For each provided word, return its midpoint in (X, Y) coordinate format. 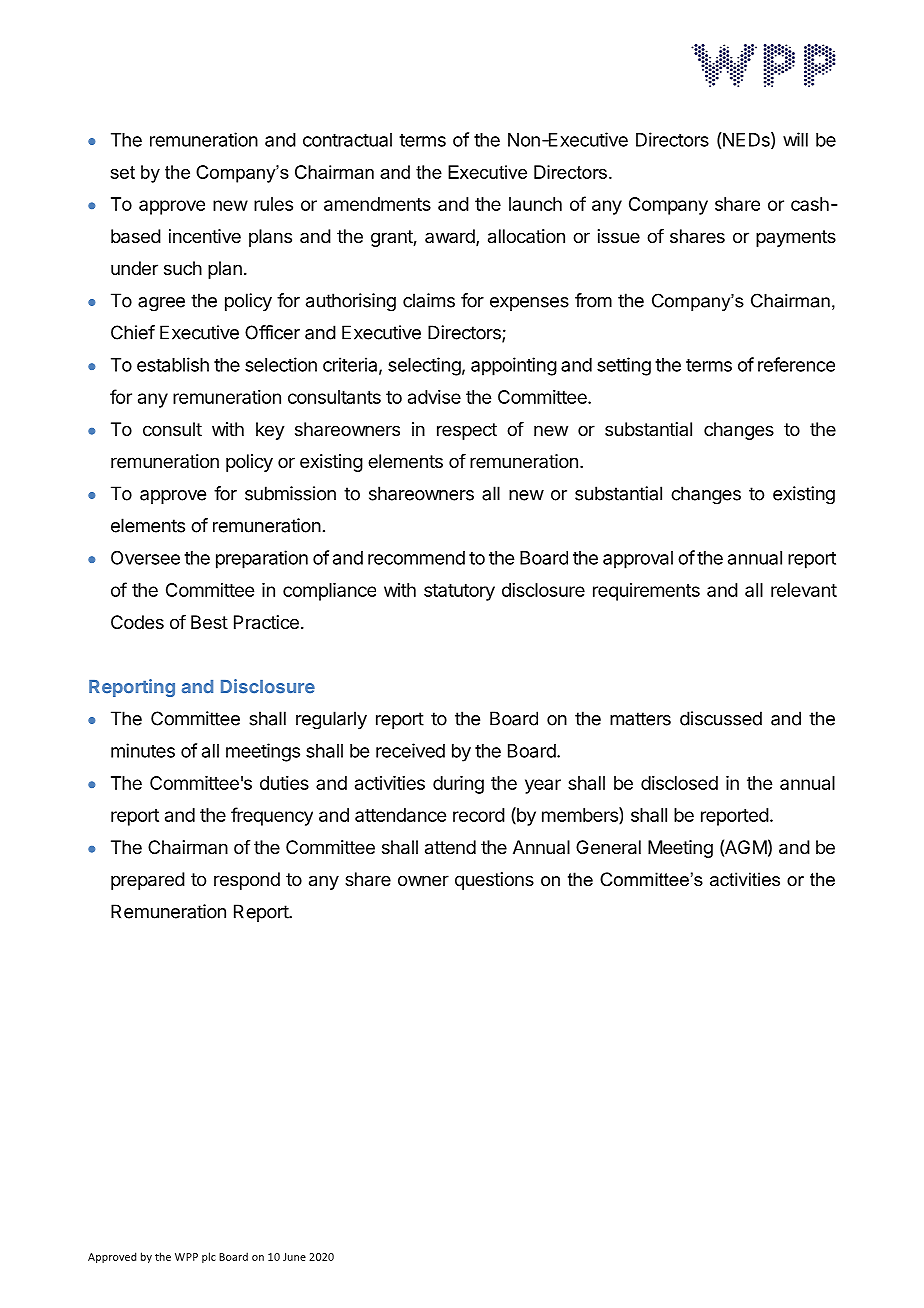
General (608, 847)
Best (209, 622)
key (270, 431)
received (410, 750)
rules (273, 204)
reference (796, 364)
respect (467, 431)
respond (247, 881)
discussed (721, 718)
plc (209, 1257)
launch (535, 204)
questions (494, 881)
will (795, 139)
